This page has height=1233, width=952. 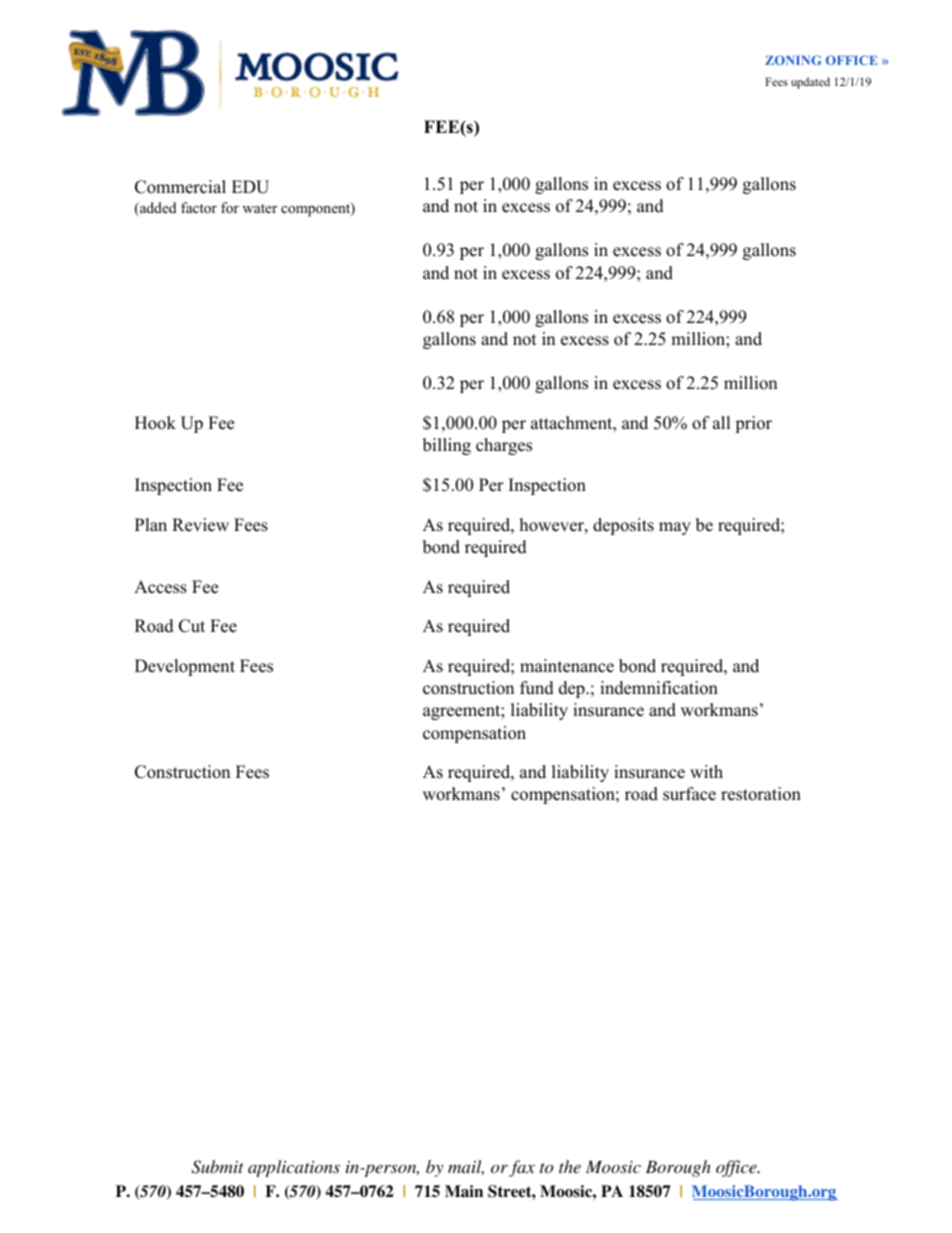 I want to click on fax, so click(x=522, y=1168).
